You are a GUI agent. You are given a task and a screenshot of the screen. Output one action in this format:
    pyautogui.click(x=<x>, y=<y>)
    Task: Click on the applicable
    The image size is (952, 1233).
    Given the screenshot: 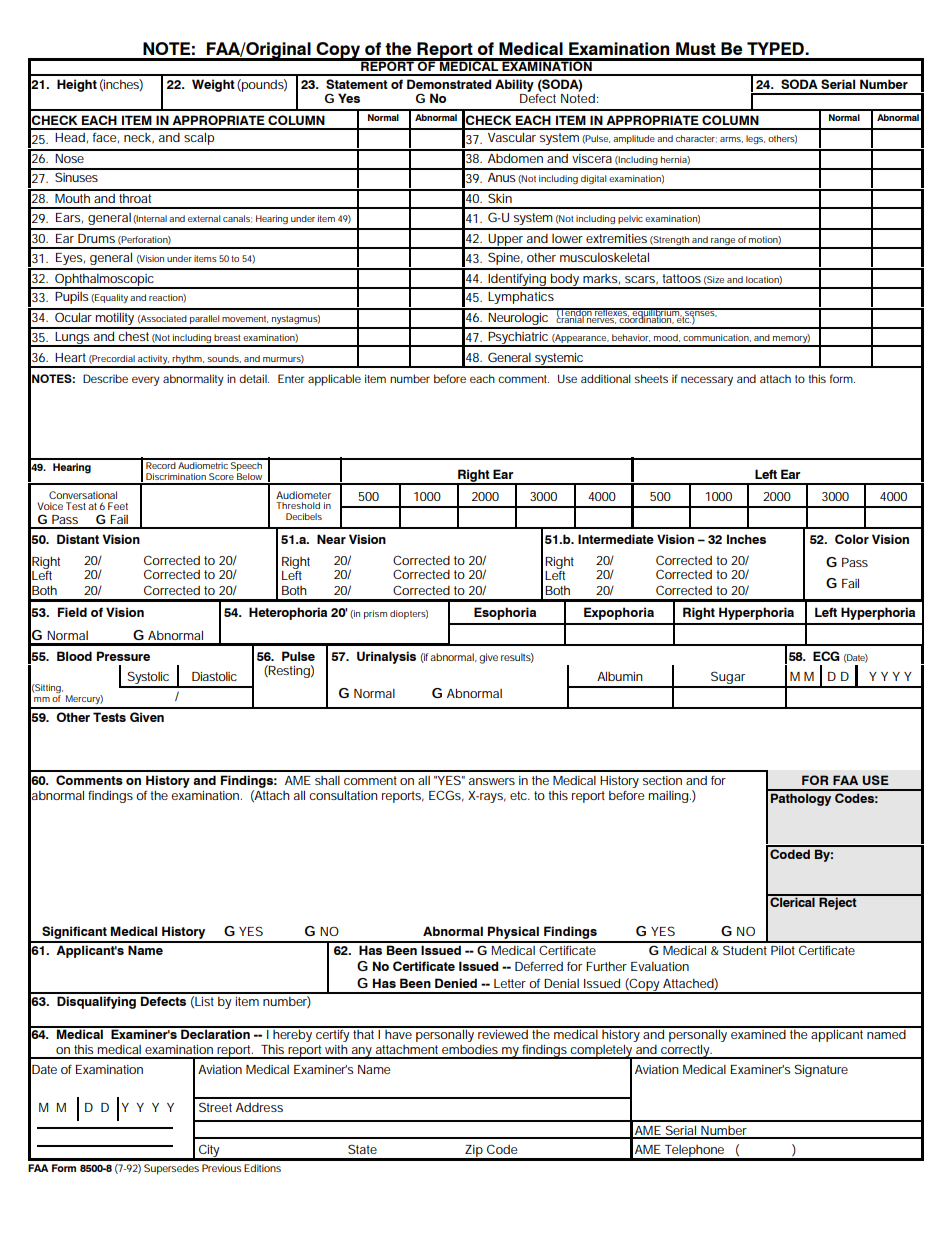 What is the action you would take?
    pyautogui.click(x=334, y=380)
